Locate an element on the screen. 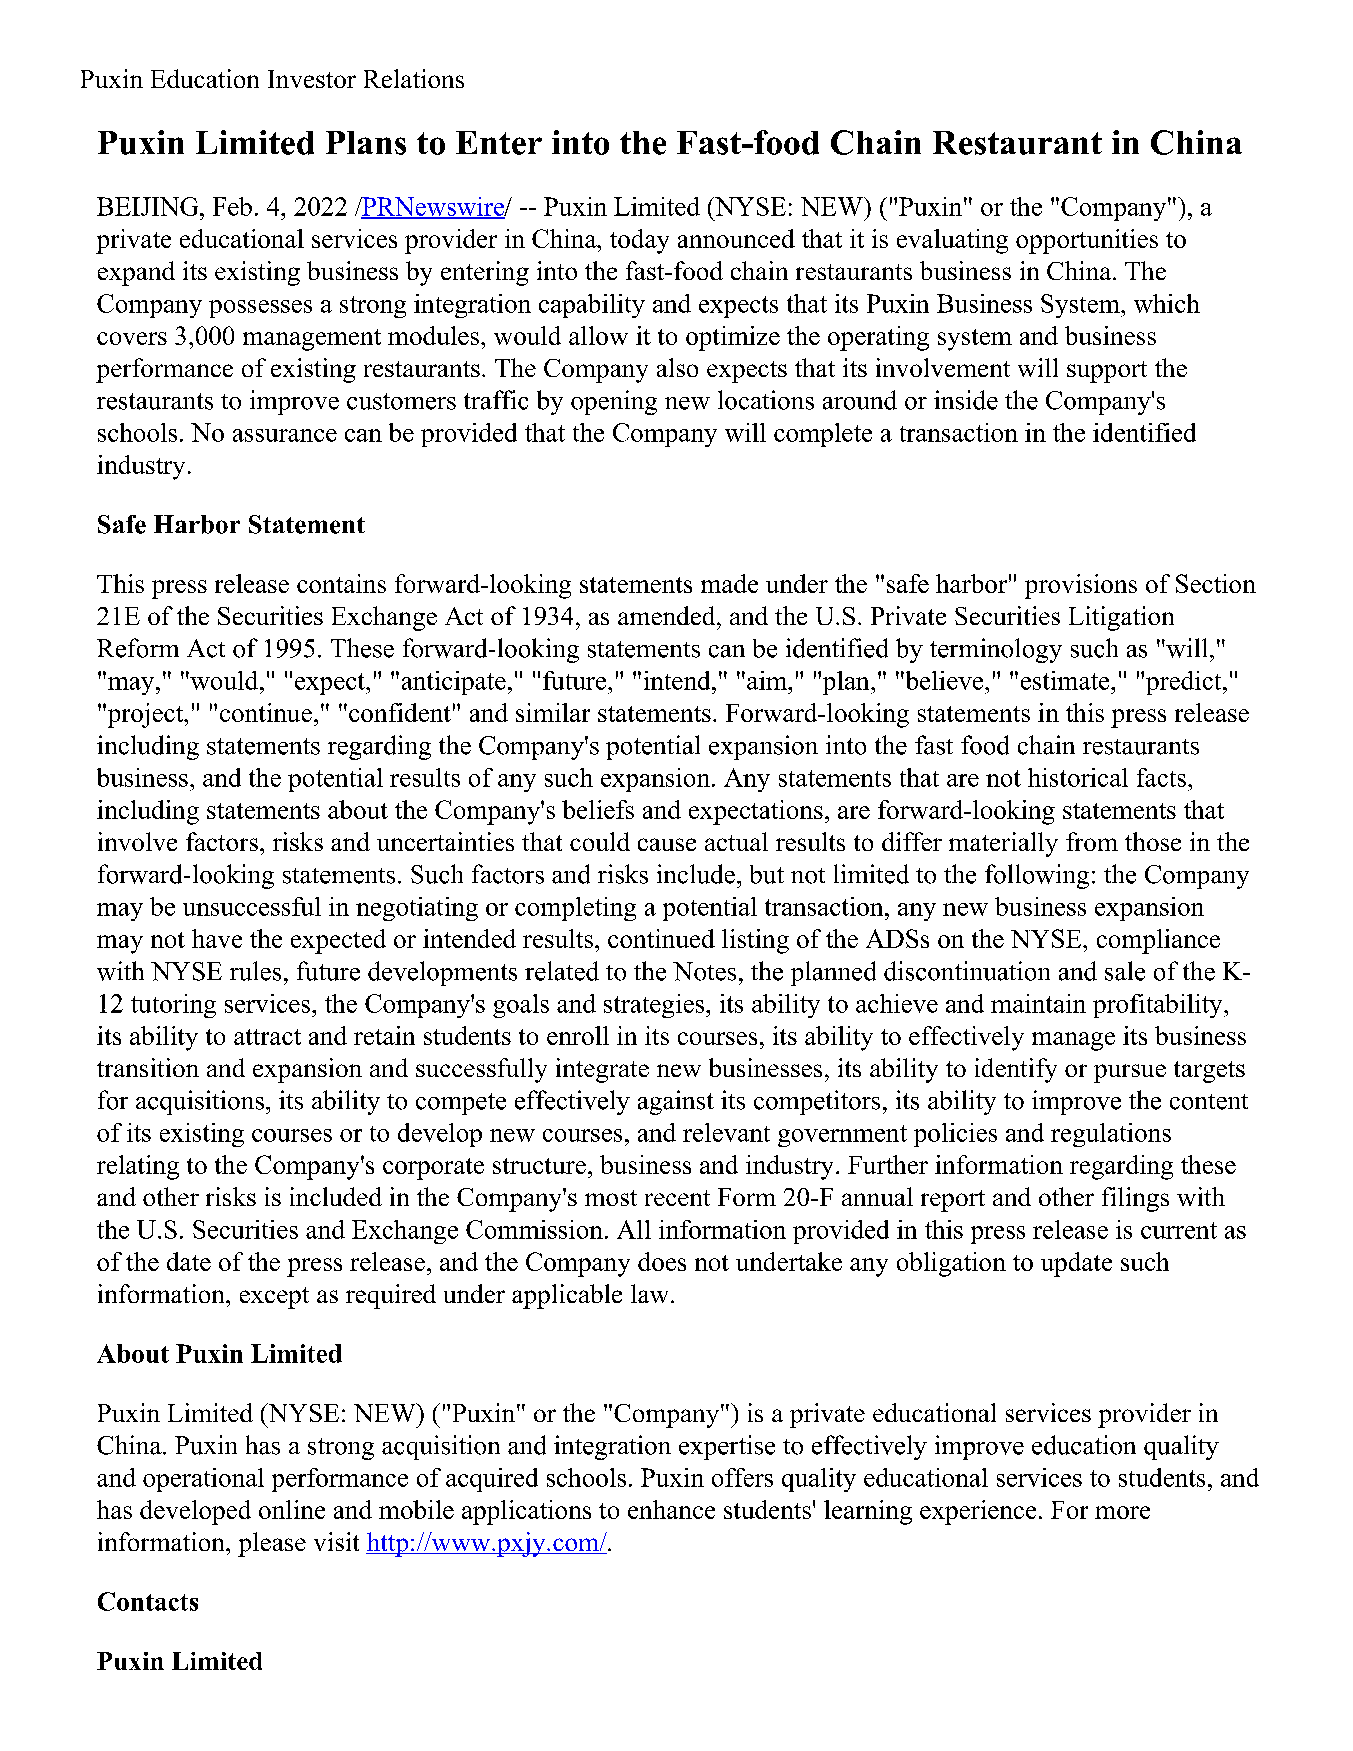 Image resolution: width=1353 pixels, height=1751 pixels. please is located at coordinates (272, 1544).
